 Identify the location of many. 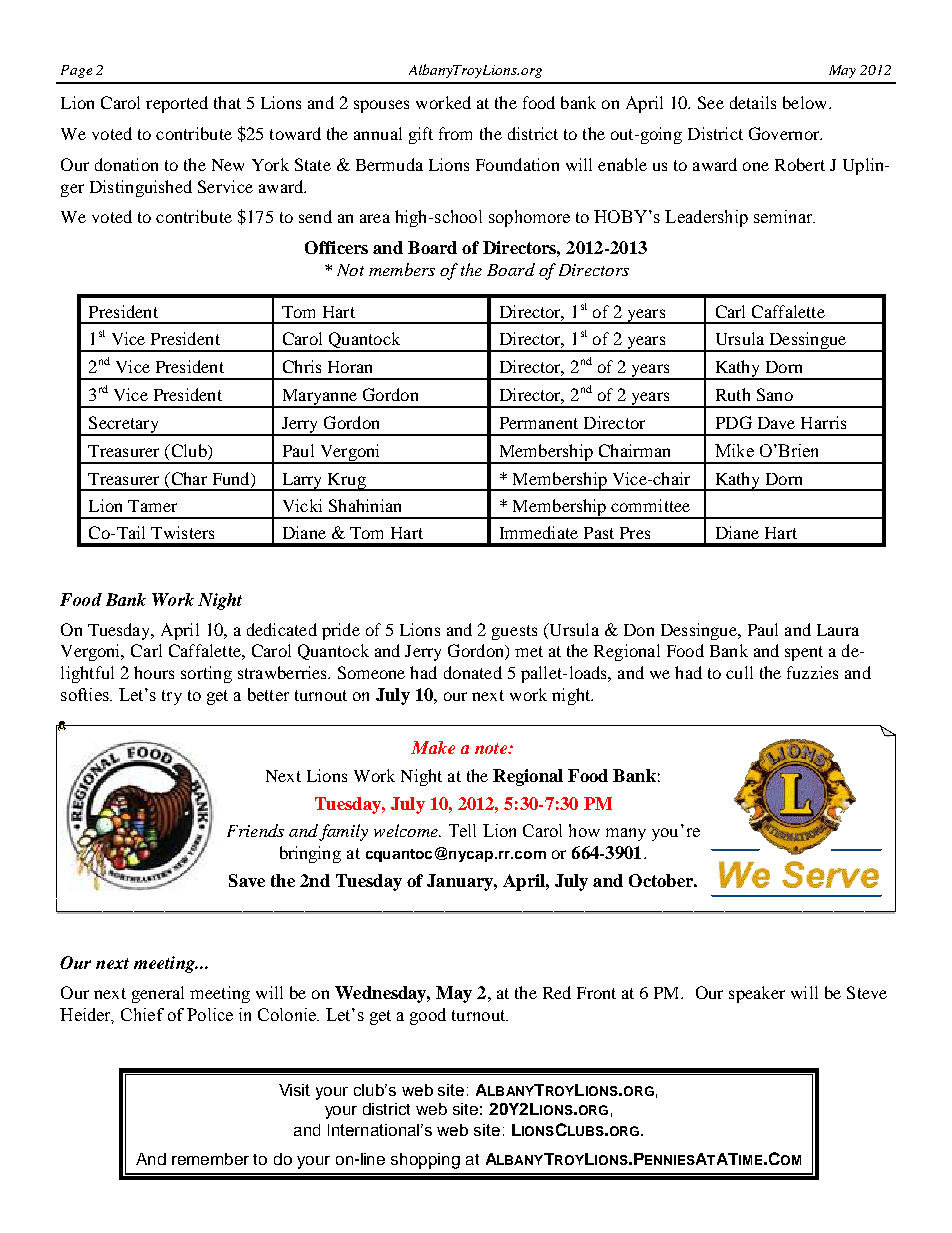
(626, 834).
